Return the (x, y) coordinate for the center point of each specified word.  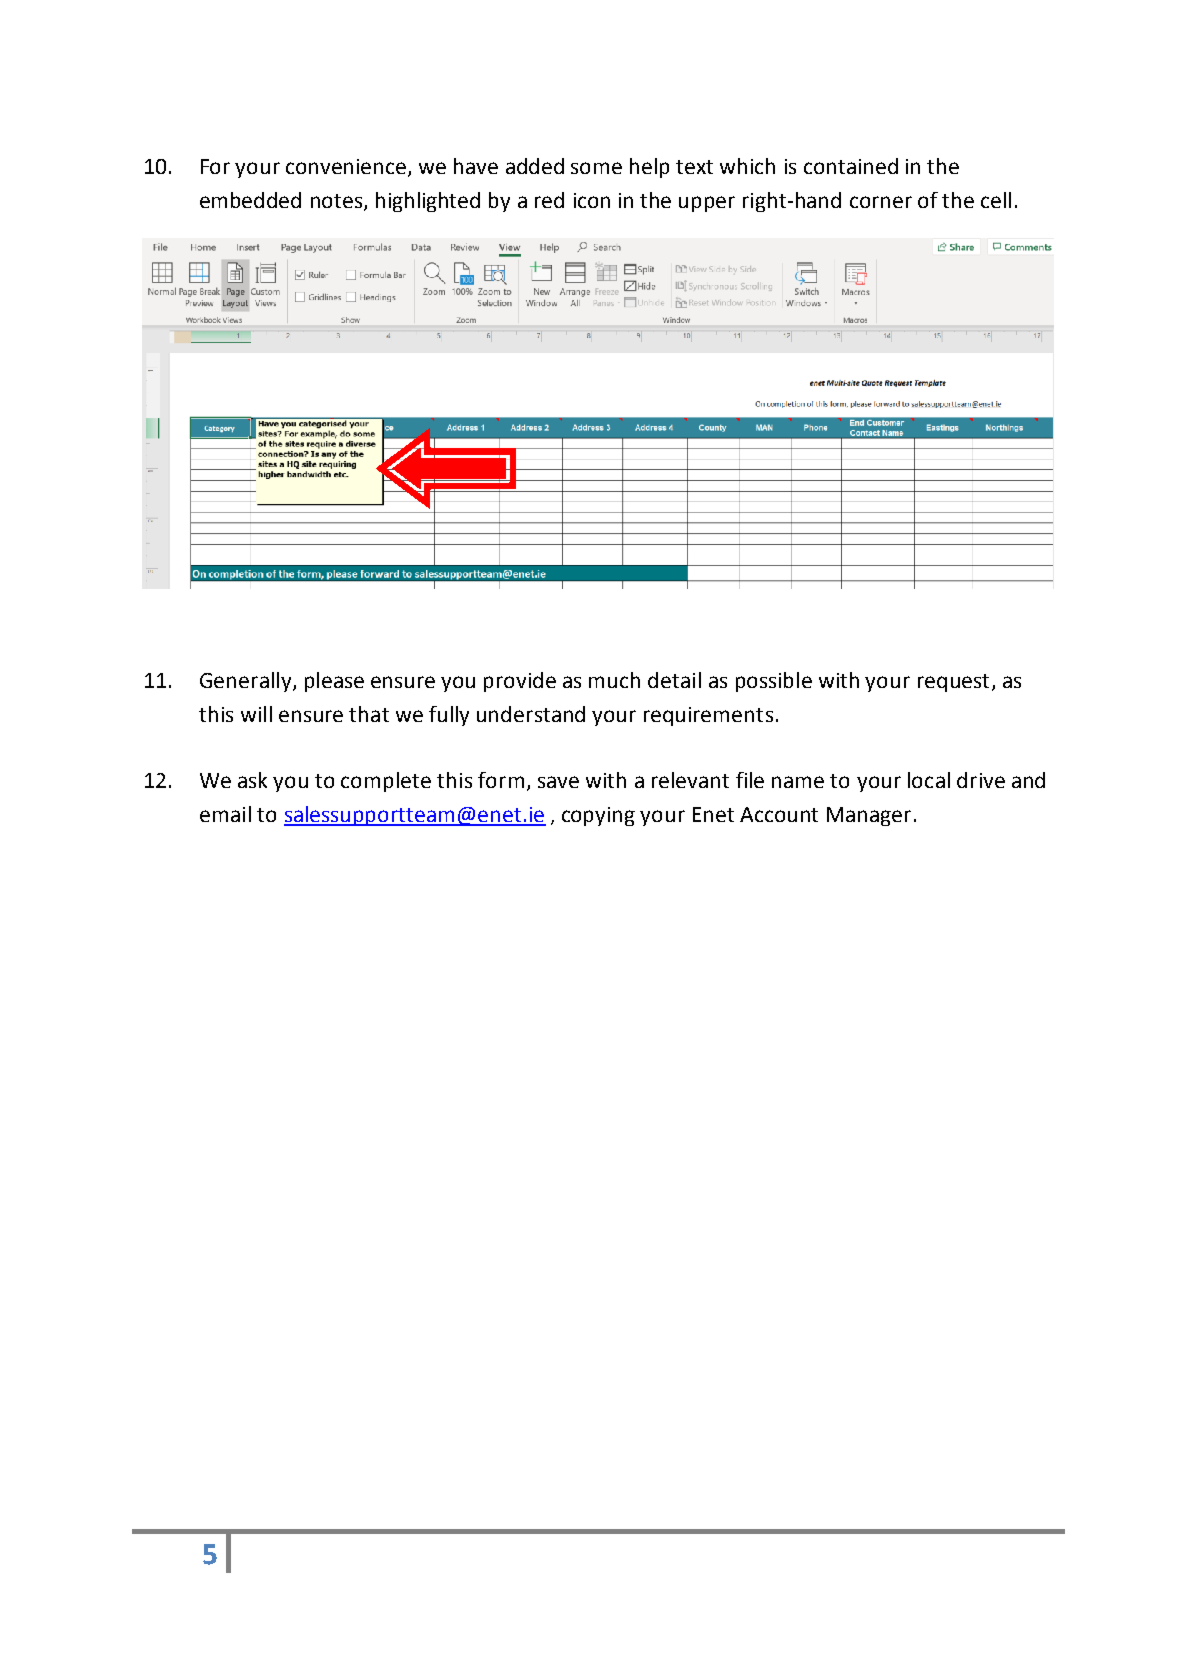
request (953, 683)
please (334, 682)
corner (881, 202)
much (614, 680)
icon (592, 200)
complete (386, 782)
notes (338, 202)
